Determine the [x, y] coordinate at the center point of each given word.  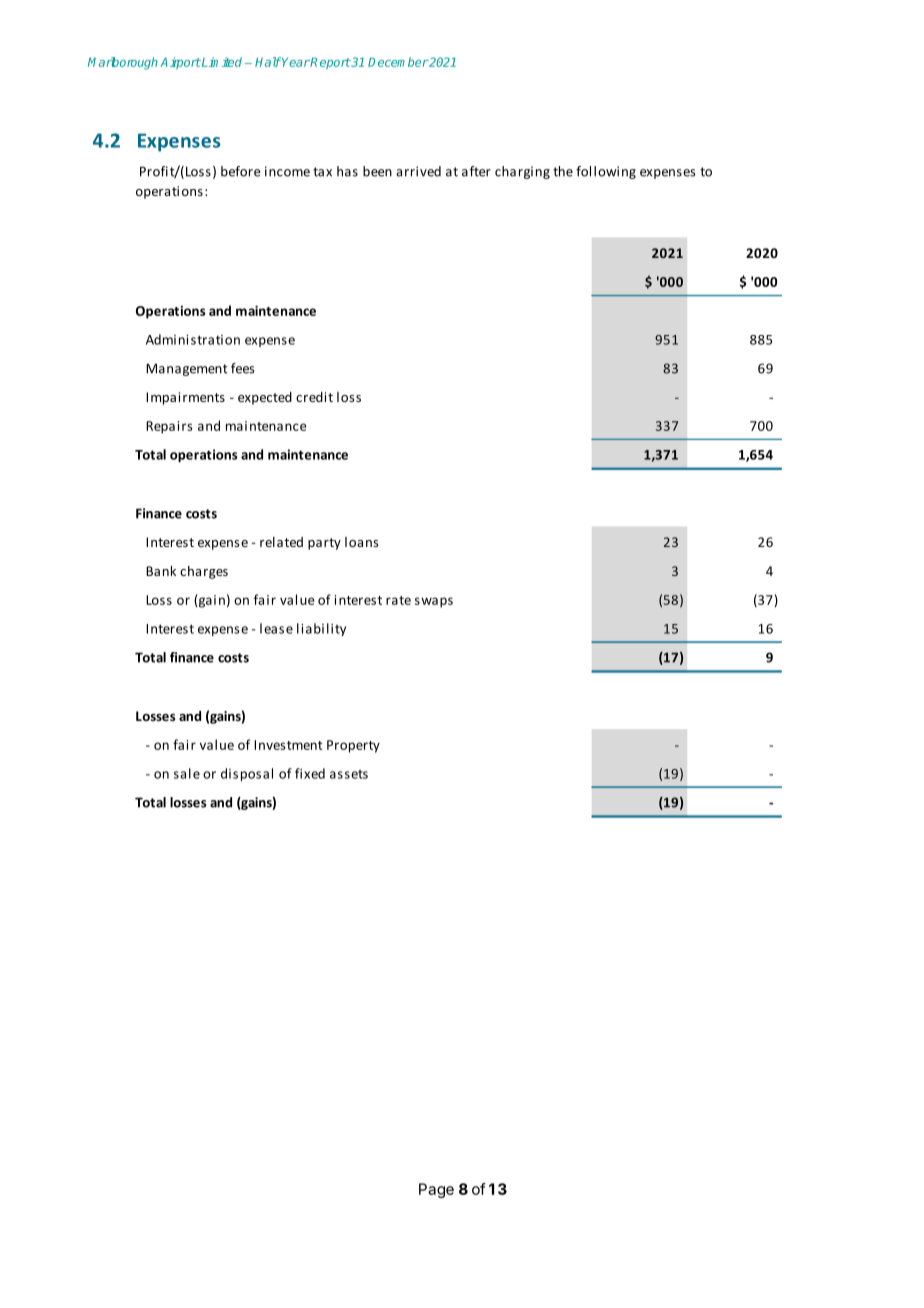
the [563, 171]
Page [436, 1190]
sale [187, 773]
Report [330, 63]
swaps [434, 602]
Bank [161, 571]
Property [353, 746]
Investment [288, 745]
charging [522, 172]
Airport [180, 63]
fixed [310, 773]
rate [398, 600]
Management [187, 369]
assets [349, 774]
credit [314, 397]
